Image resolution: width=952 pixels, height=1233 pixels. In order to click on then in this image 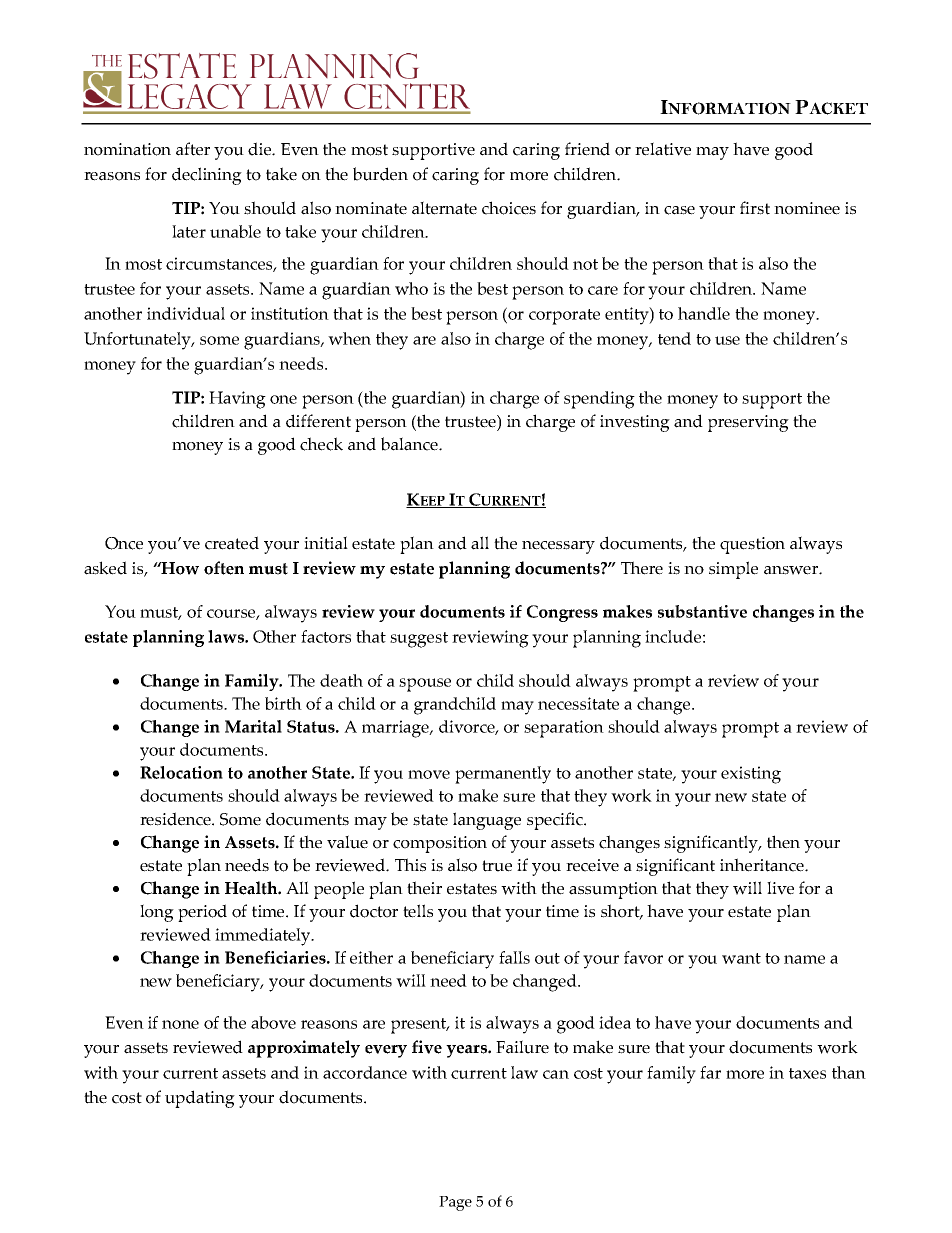, I will do `click(783, 842)`.
